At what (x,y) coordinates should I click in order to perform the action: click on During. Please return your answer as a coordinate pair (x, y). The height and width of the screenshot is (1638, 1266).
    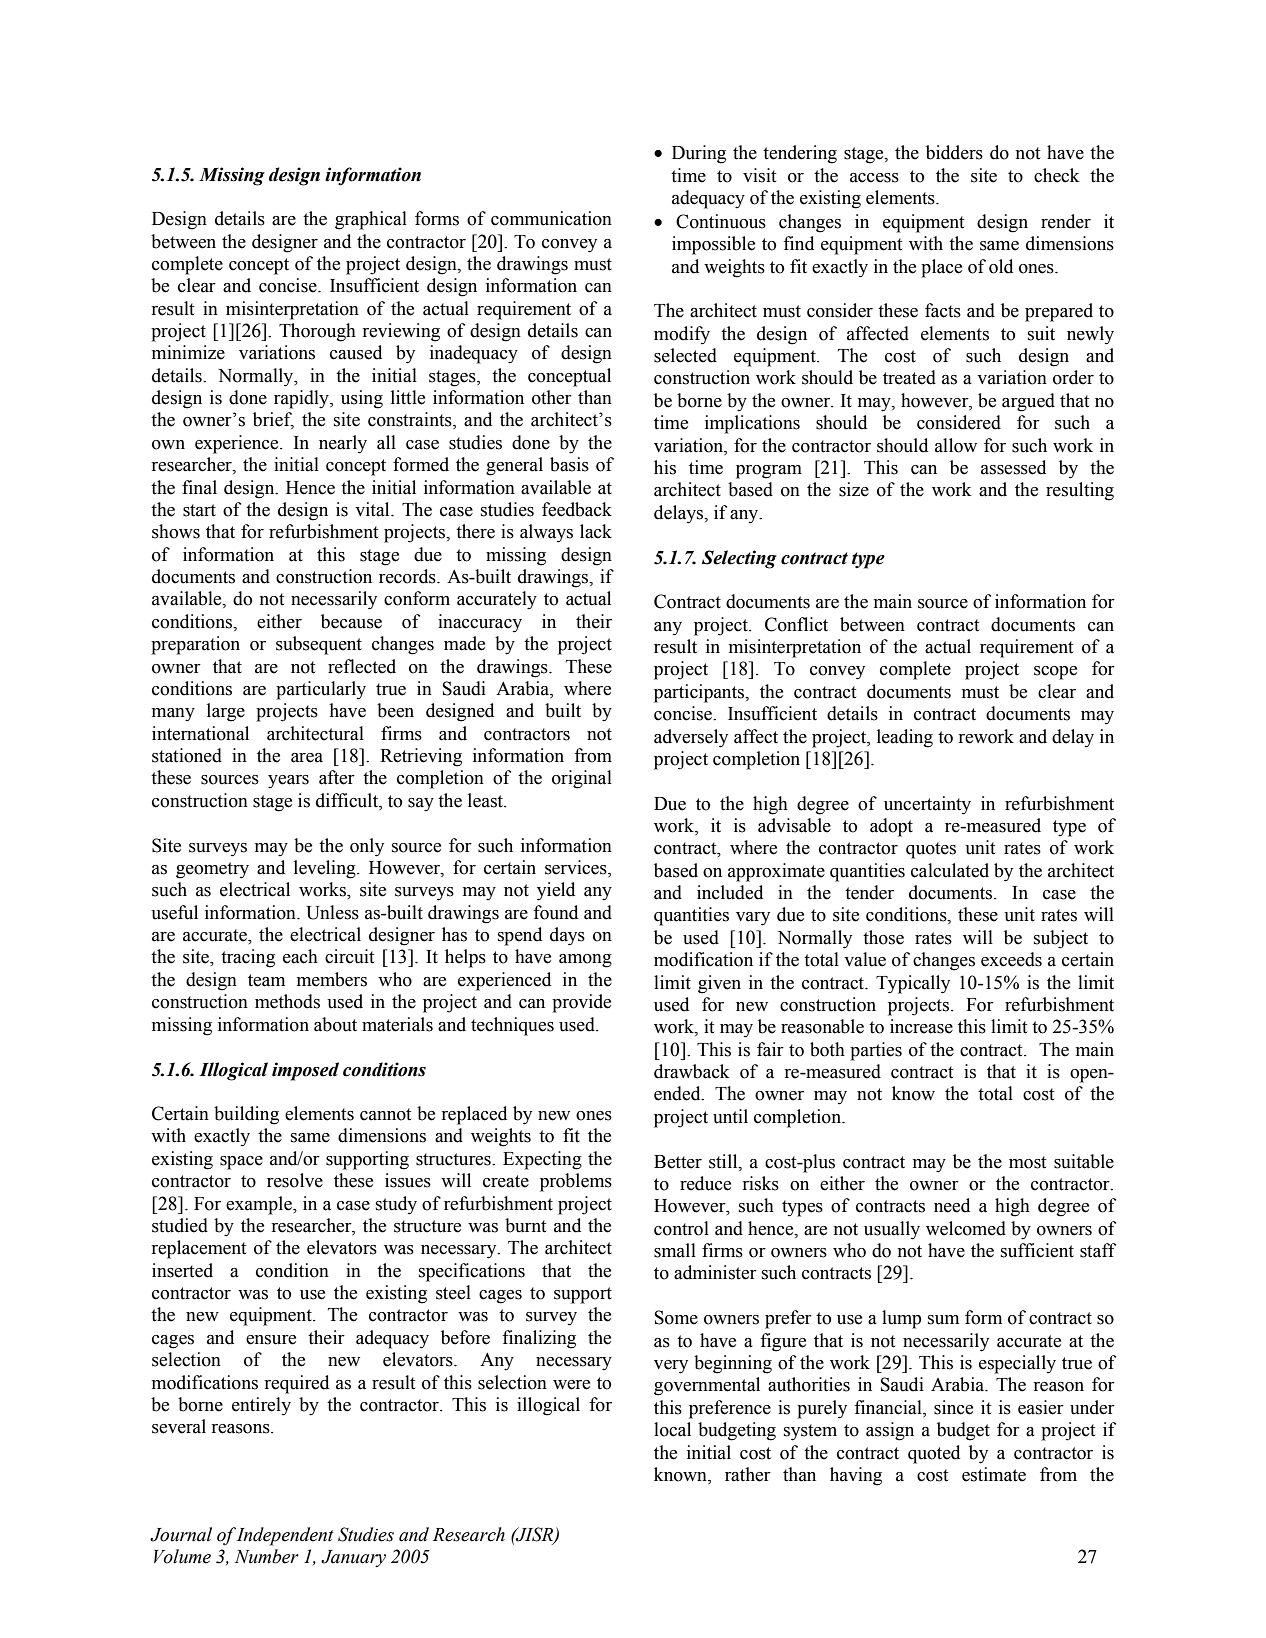
    Looking at the image, I should click on (699, 154).
